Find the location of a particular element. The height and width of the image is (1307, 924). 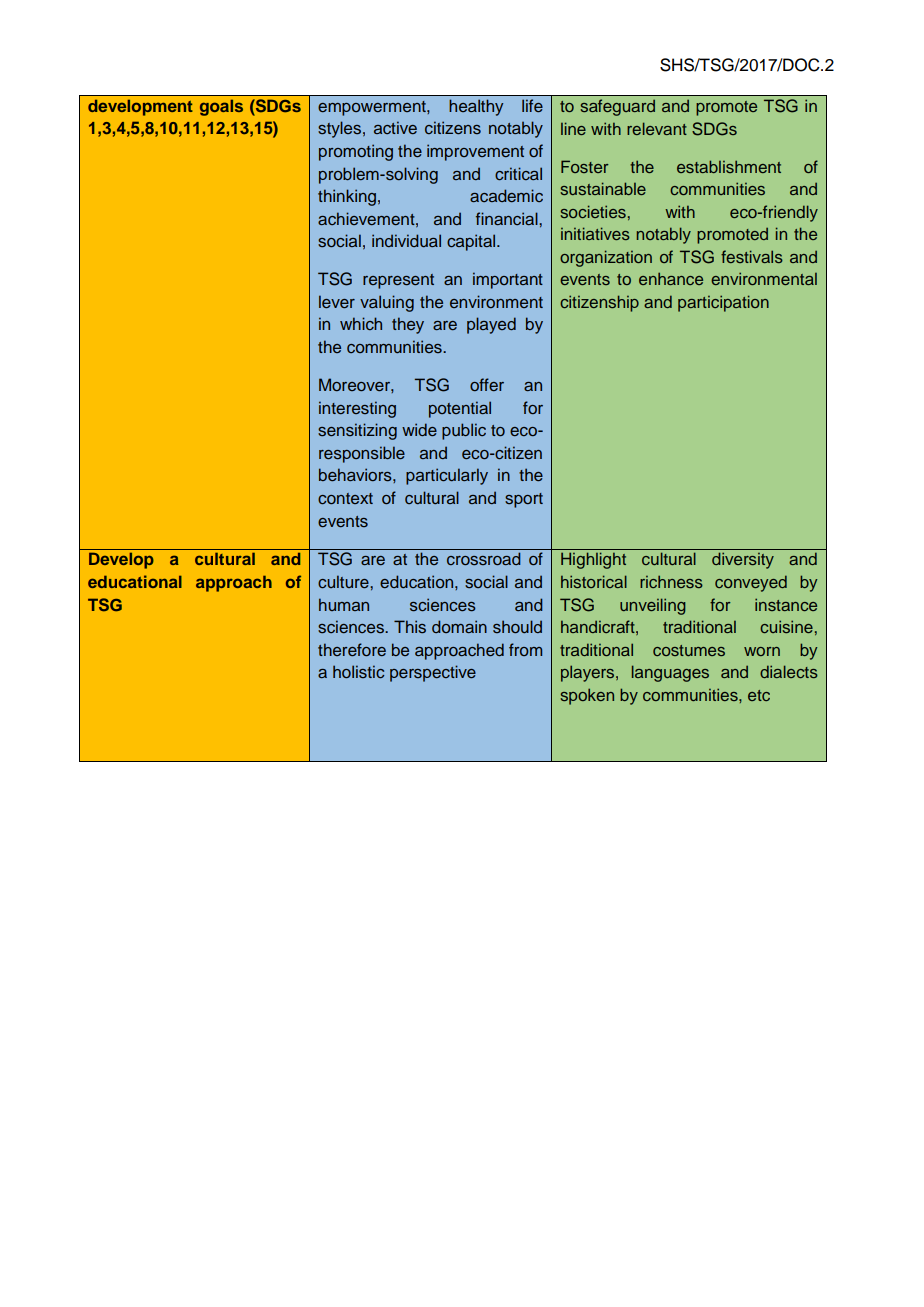

relevant is located at coordinates (657, 128).
